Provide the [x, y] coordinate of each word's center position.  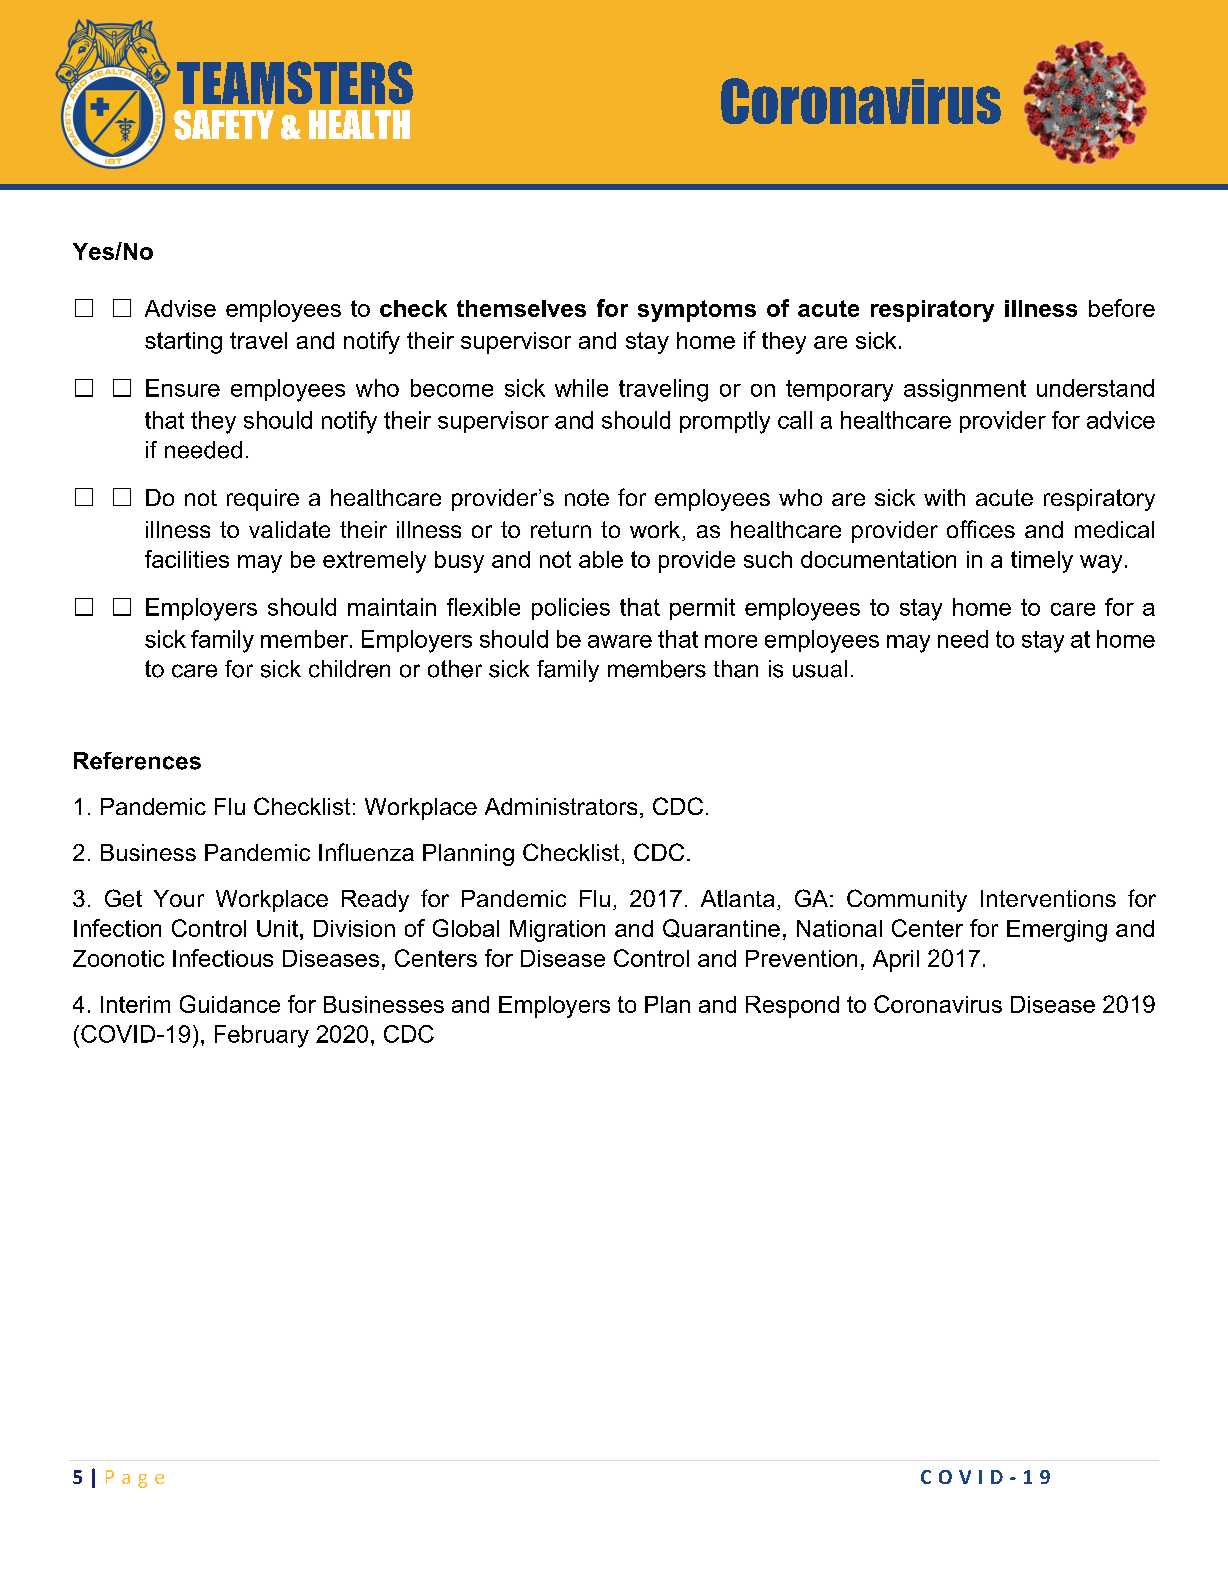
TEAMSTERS [295, 82]
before [1122, 308]
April [896, 961]
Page [135, 1479]
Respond [792, 1007]
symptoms [697, 311]
